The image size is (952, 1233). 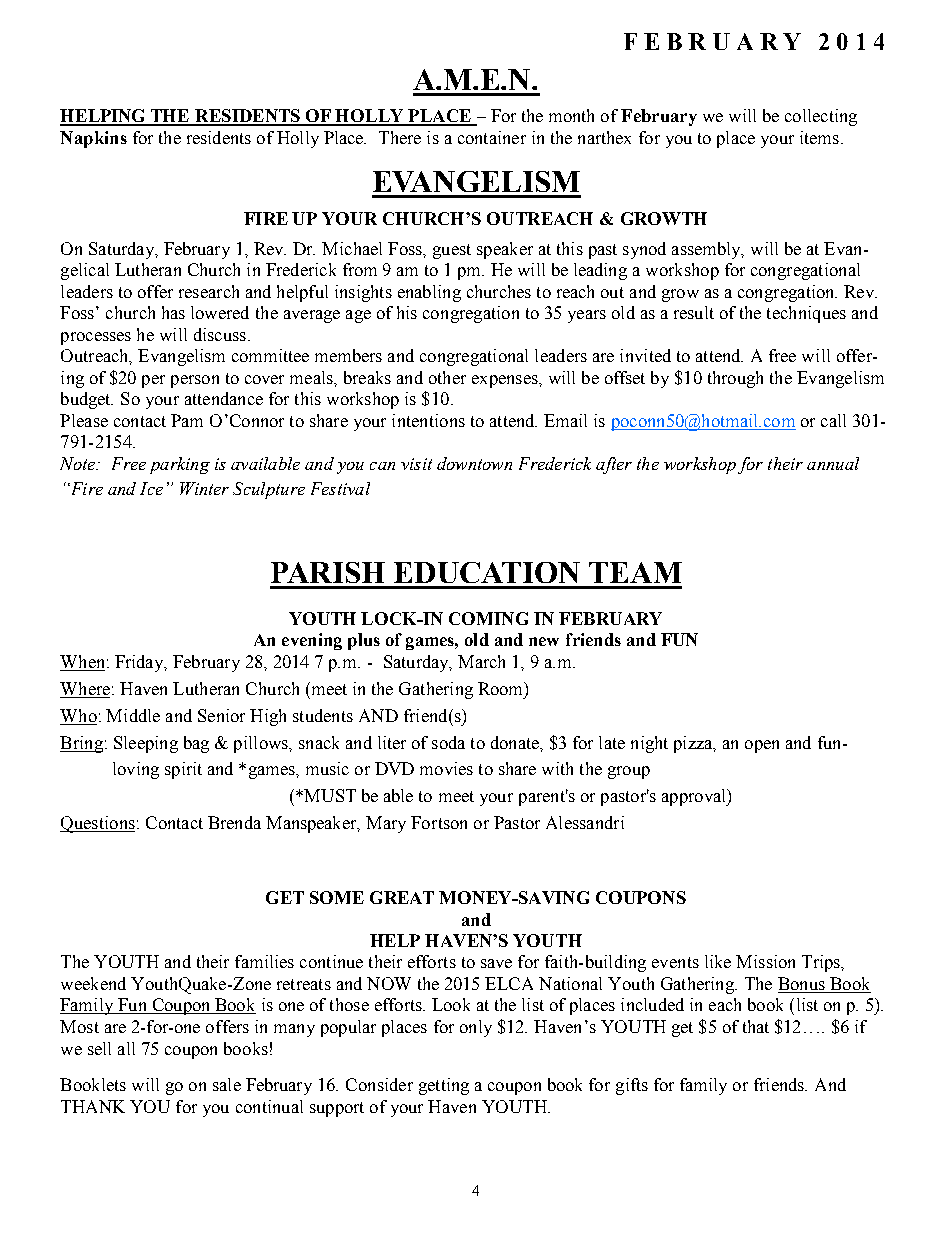 What do you see at coordinates (446, 768) in the screenshot?
I see `movies` at bounding box center [446, 768].
